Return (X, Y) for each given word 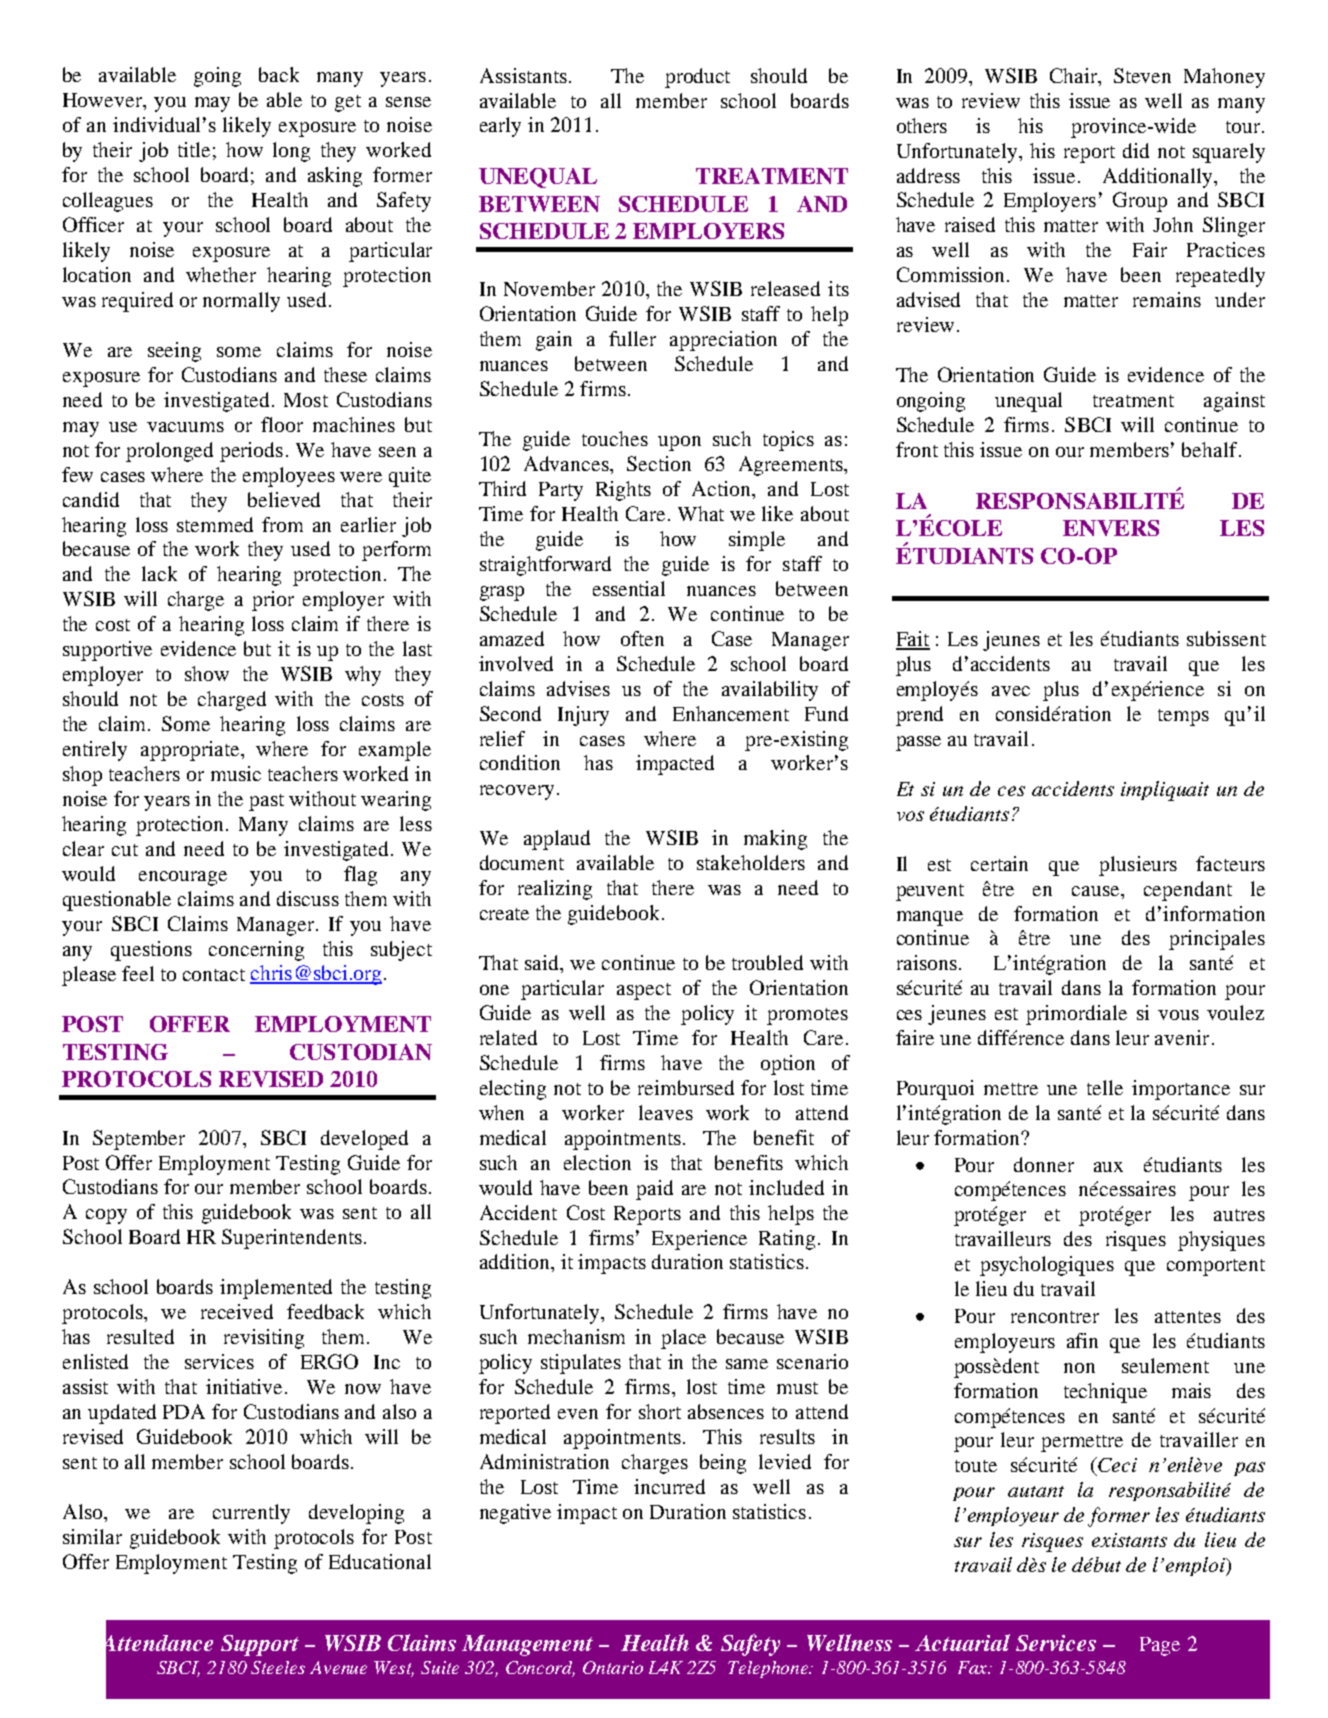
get (348, 103)
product (697, 78)
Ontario (613, 1667)
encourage (183, 878)
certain (999, 863)
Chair (1075, 75)
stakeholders (751, 862)
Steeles (278, 1667)
